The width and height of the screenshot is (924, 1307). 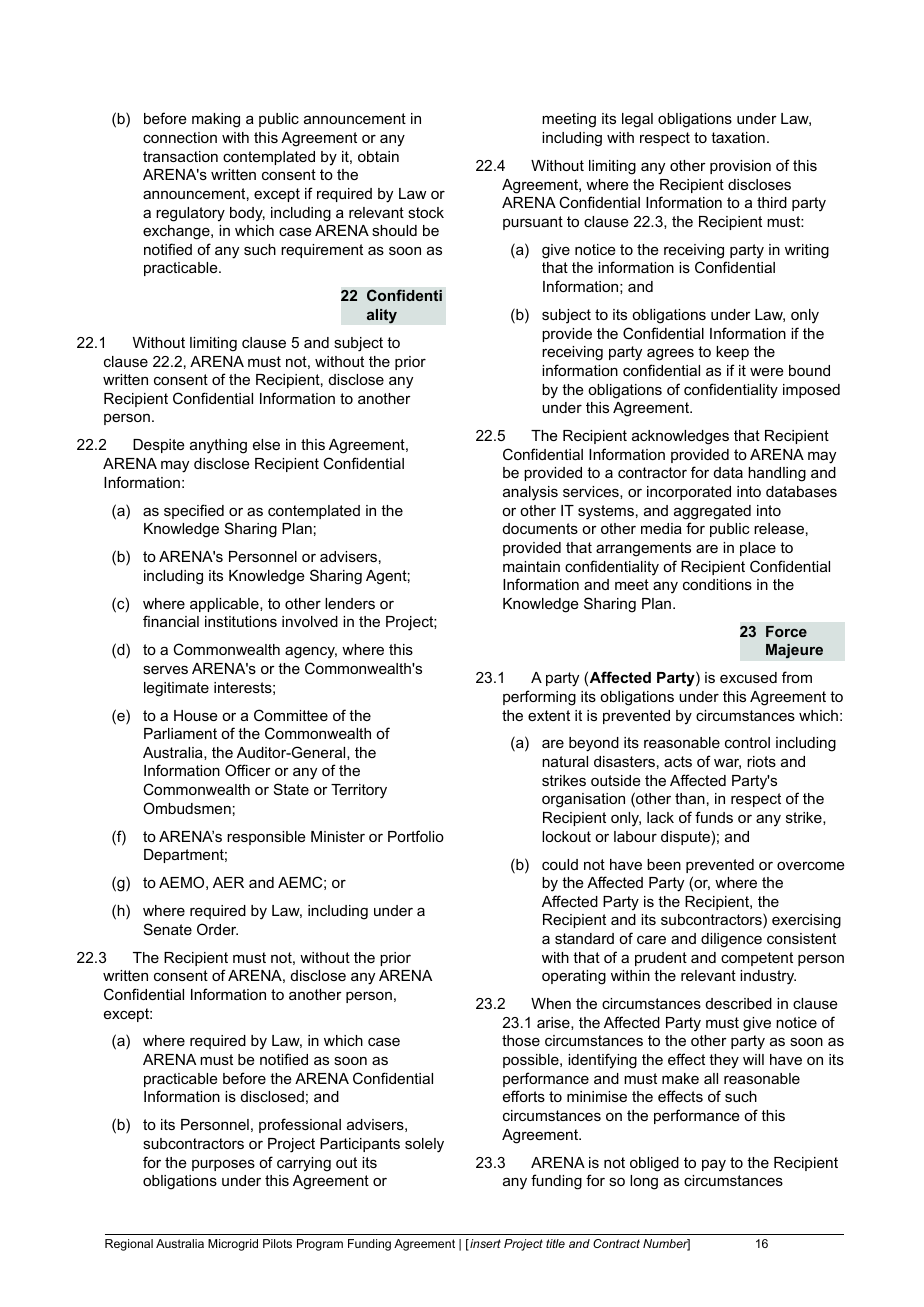 What do you see at coordinates (714, 1165) in the screenshot?
I see `pay` at bounding box center [714, 1165].
